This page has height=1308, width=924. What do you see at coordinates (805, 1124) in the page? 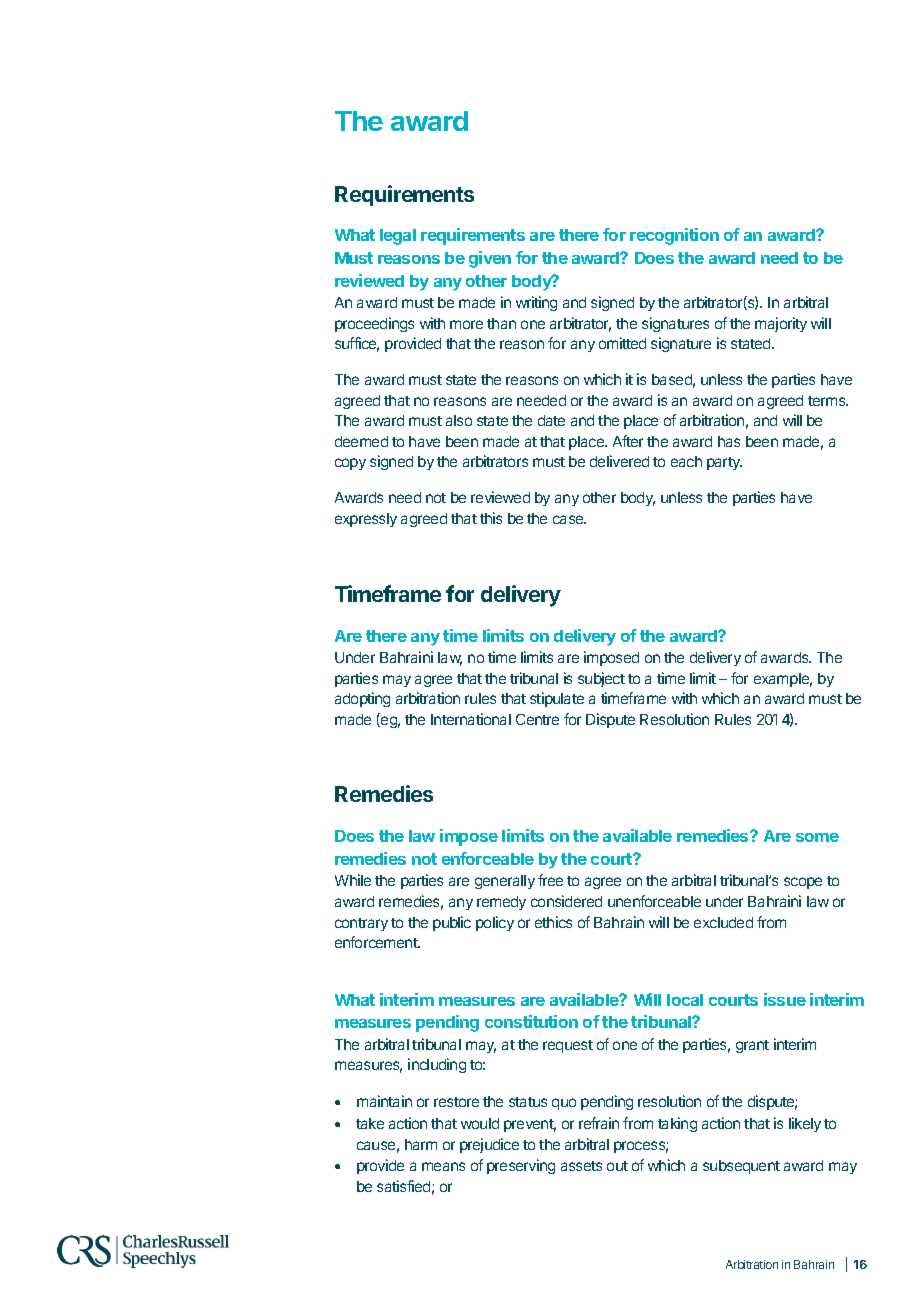
I see `likely` at bounding box center [805, 1124].
